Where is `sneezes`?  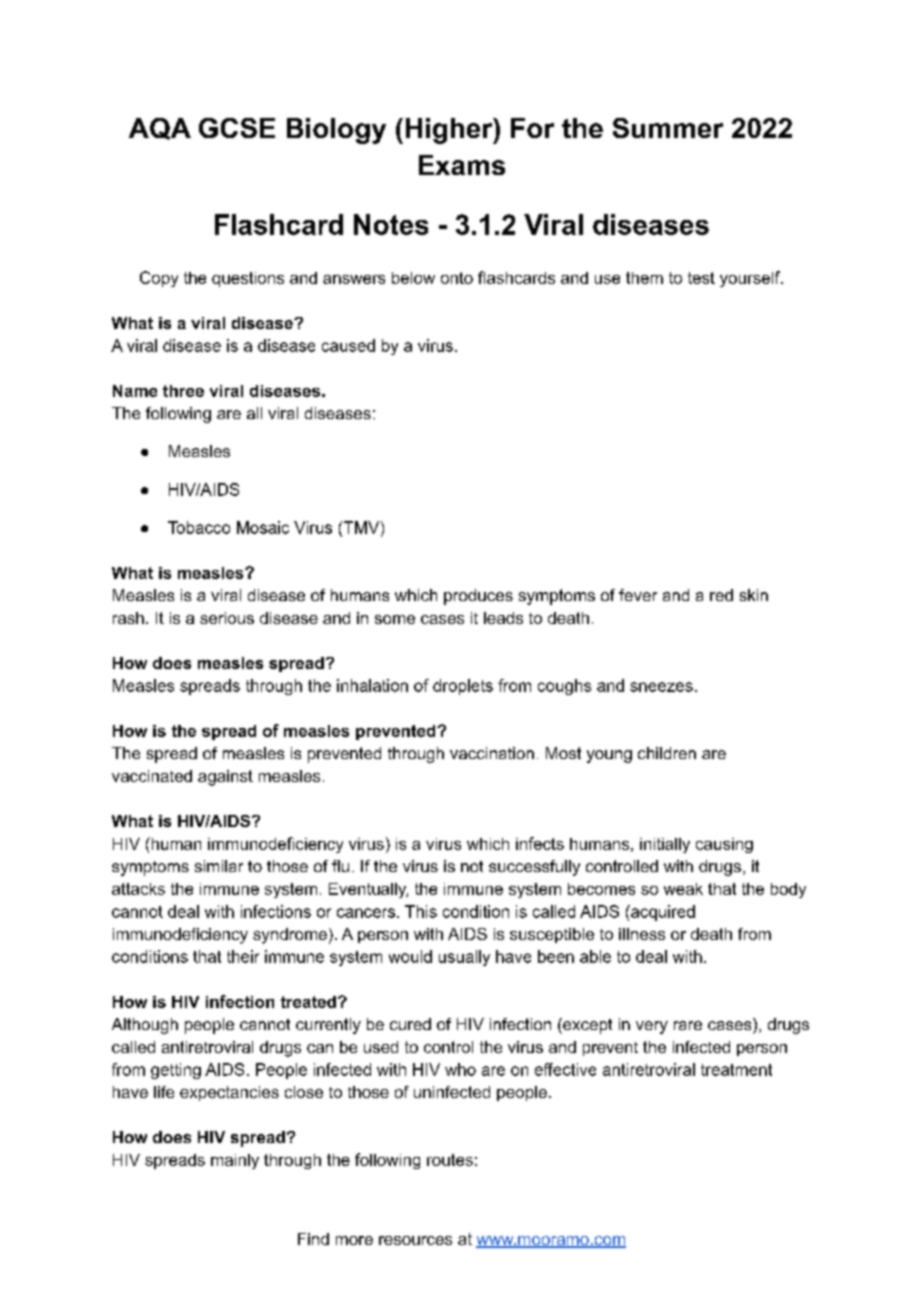 sneezes is located at coordinates (661, 687).
